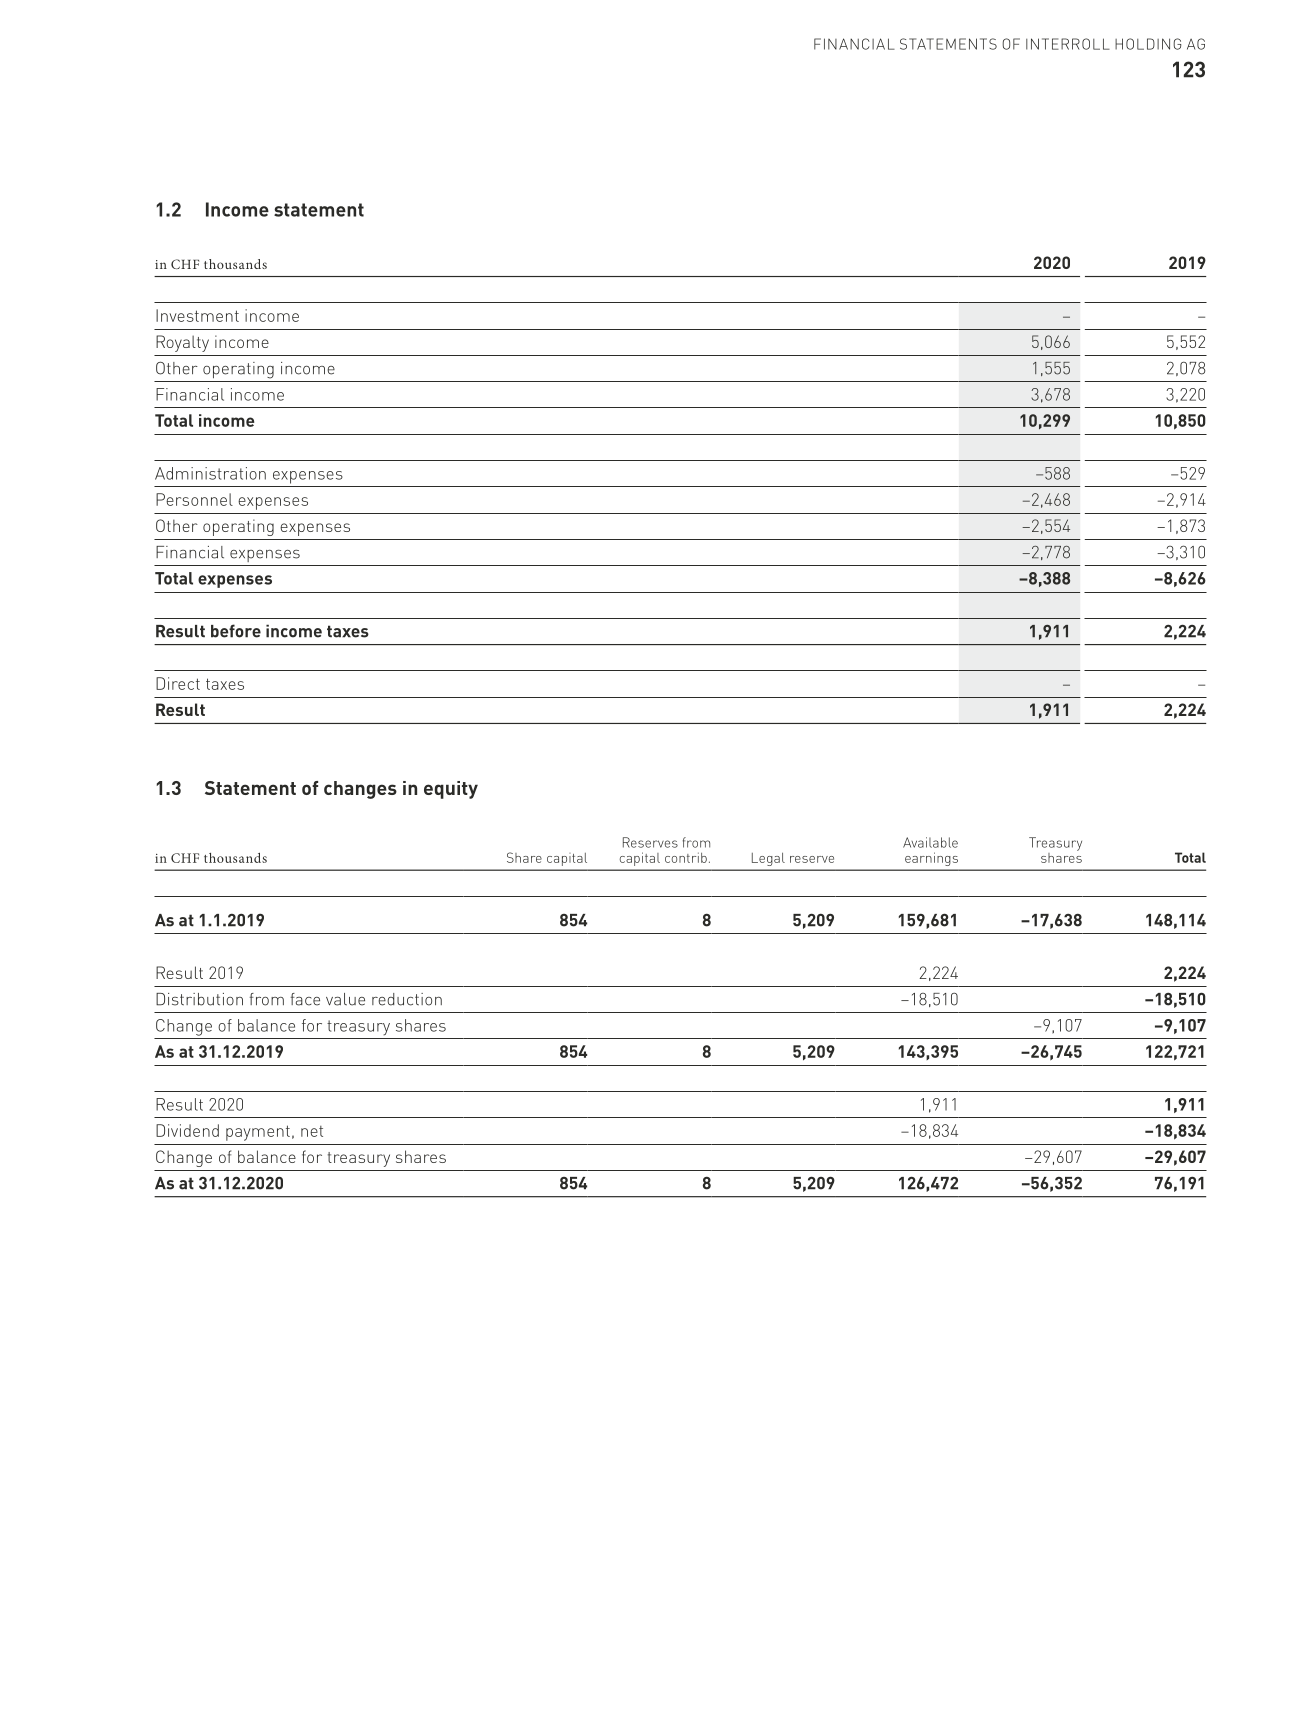 This page has height=1732, width=1299. What do you see at coordinates (451, 790) in the page?
I see `equity` at bounding box center [451, 790].
